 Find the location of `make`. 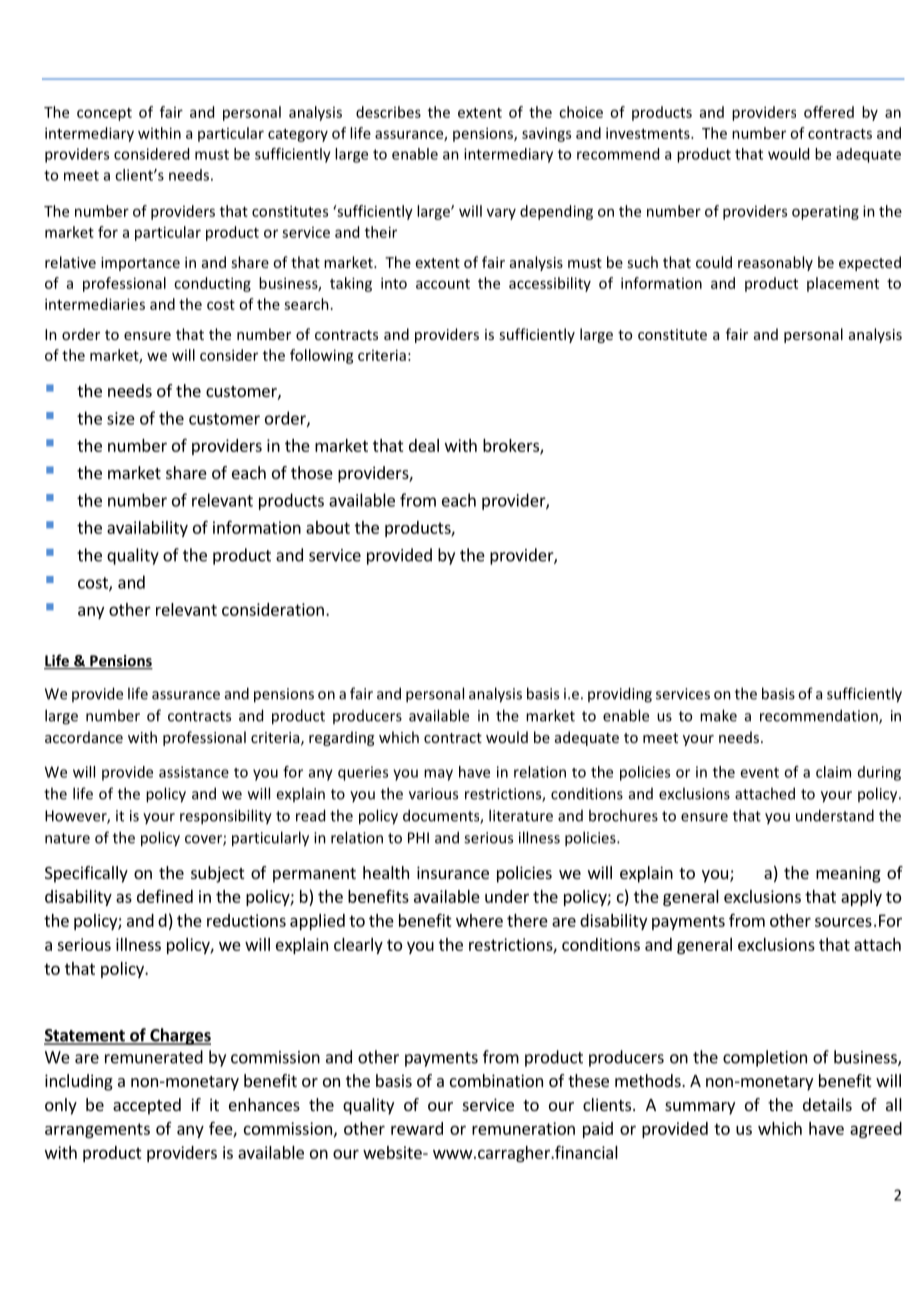

make is located at coordinates (718, 715).
